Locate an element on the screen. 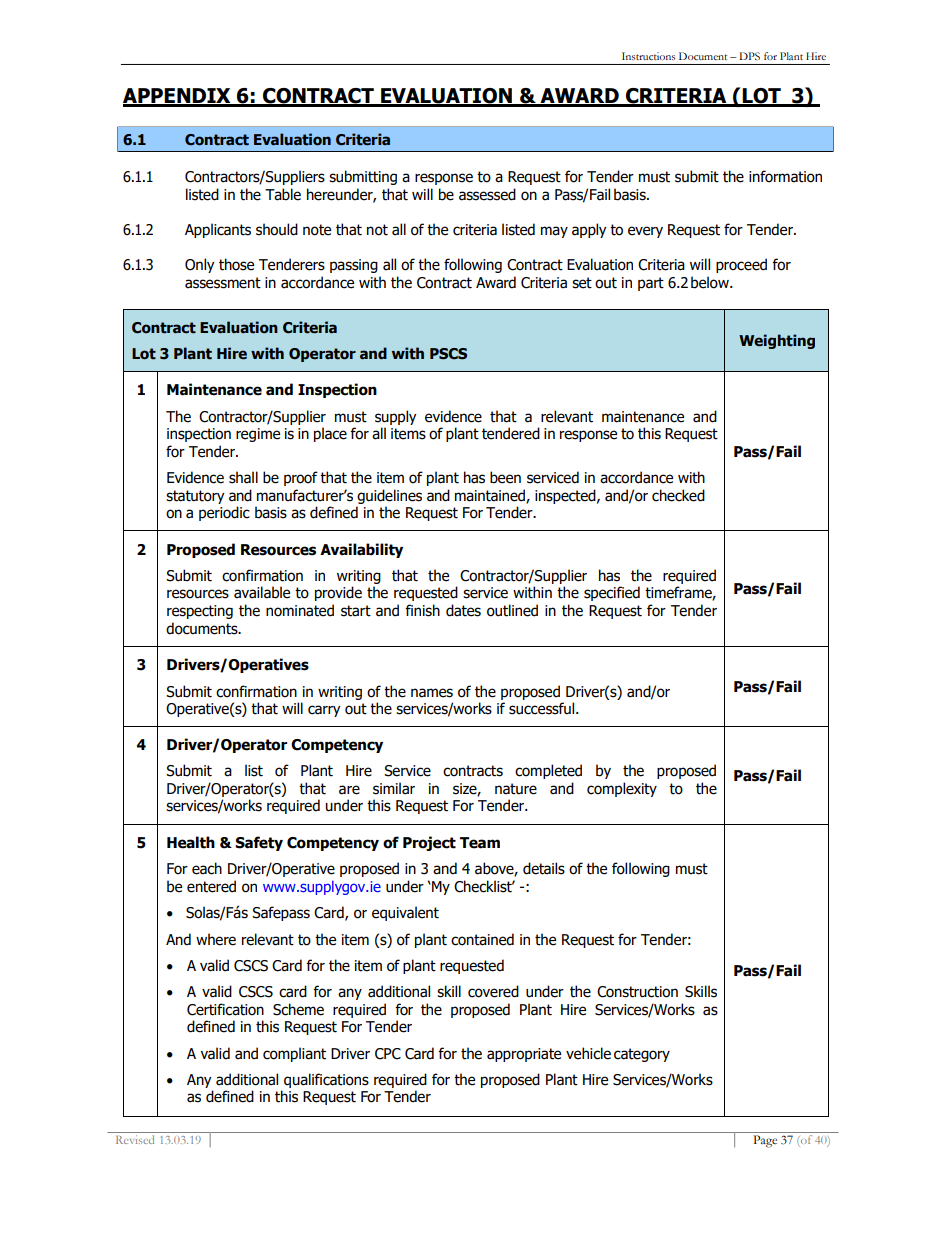 This screenshot has height=1233, width=952. names is located at coordinates (432, 693).
